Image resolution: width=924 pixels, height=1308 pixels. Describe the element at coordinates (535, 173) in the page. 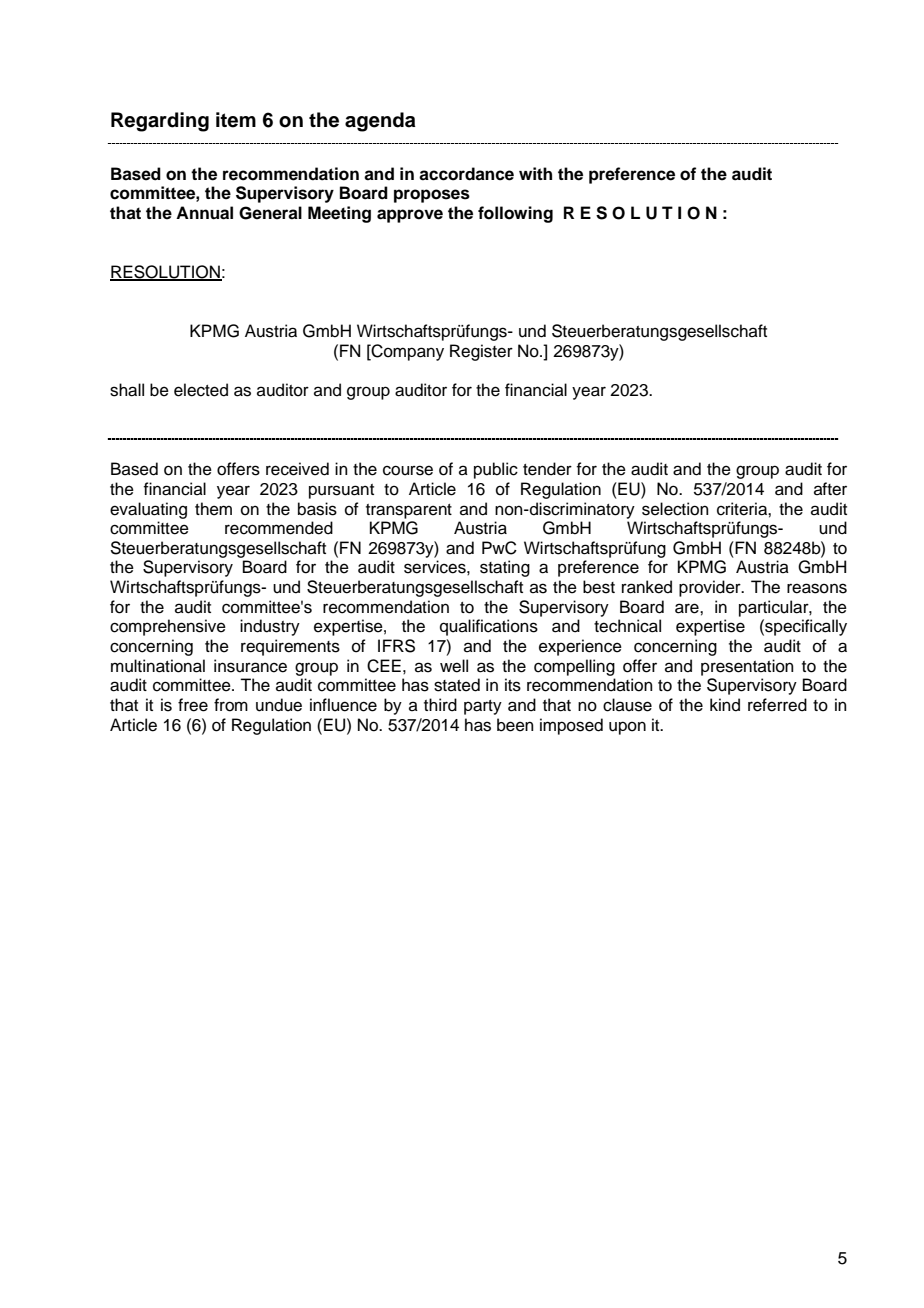

I see `with` at that location.
